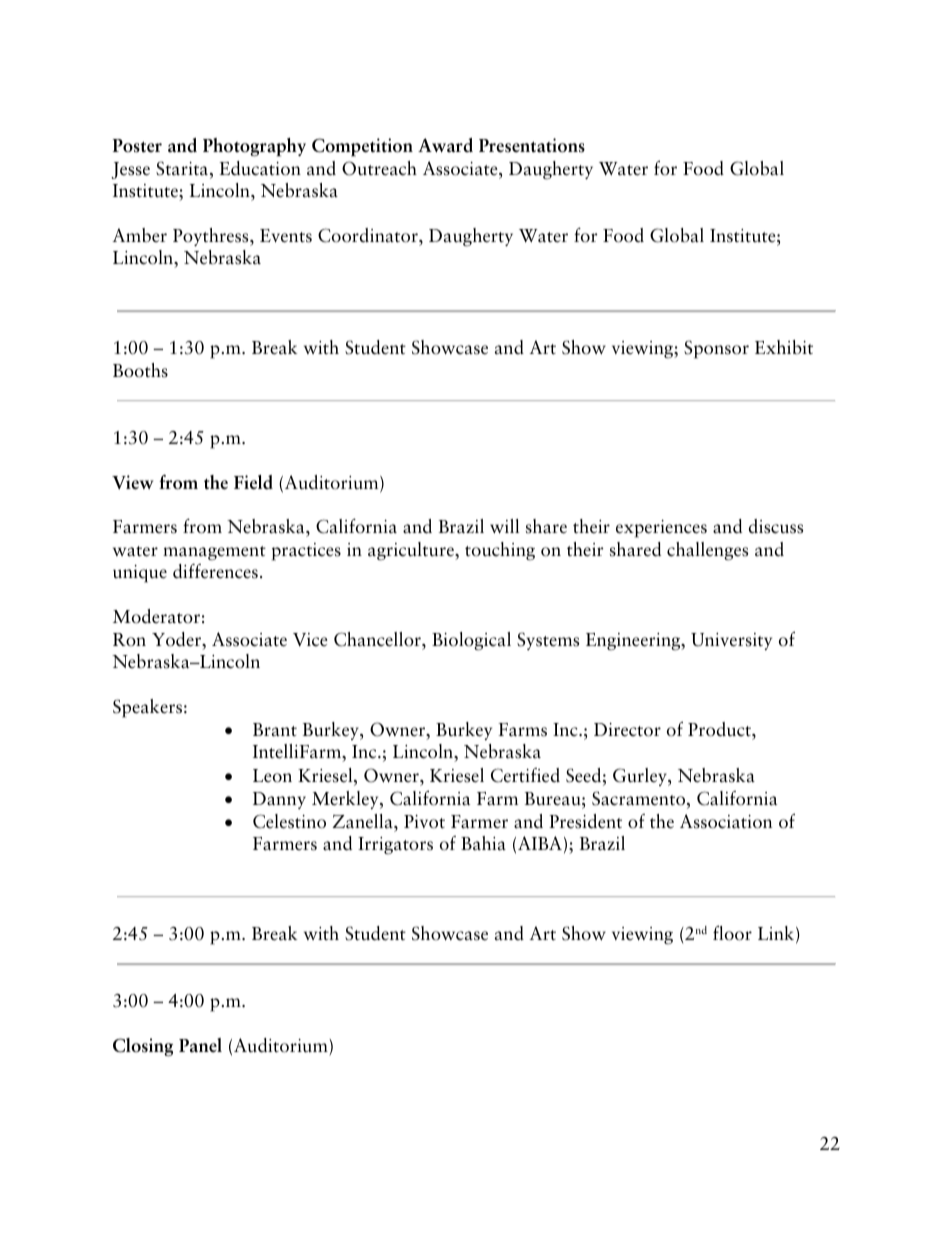 The width and height of the screenshot is (952, 1233). Describe the element at coordinates (445, 145) in the screenshot. I see `Award` at that location.
